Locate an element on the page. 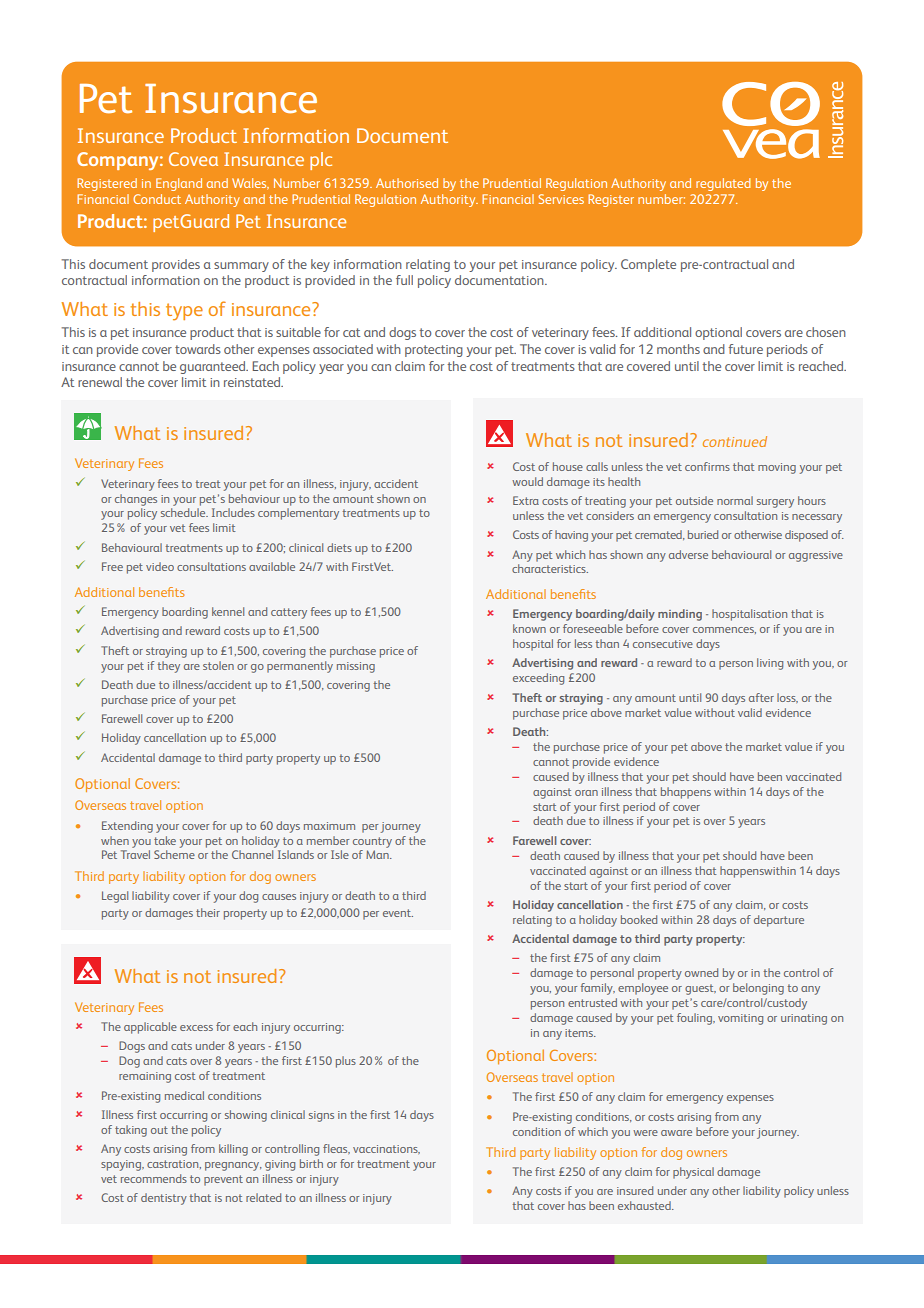 The image size is (924, 1308). departure is located at coordinates (779, 921).
